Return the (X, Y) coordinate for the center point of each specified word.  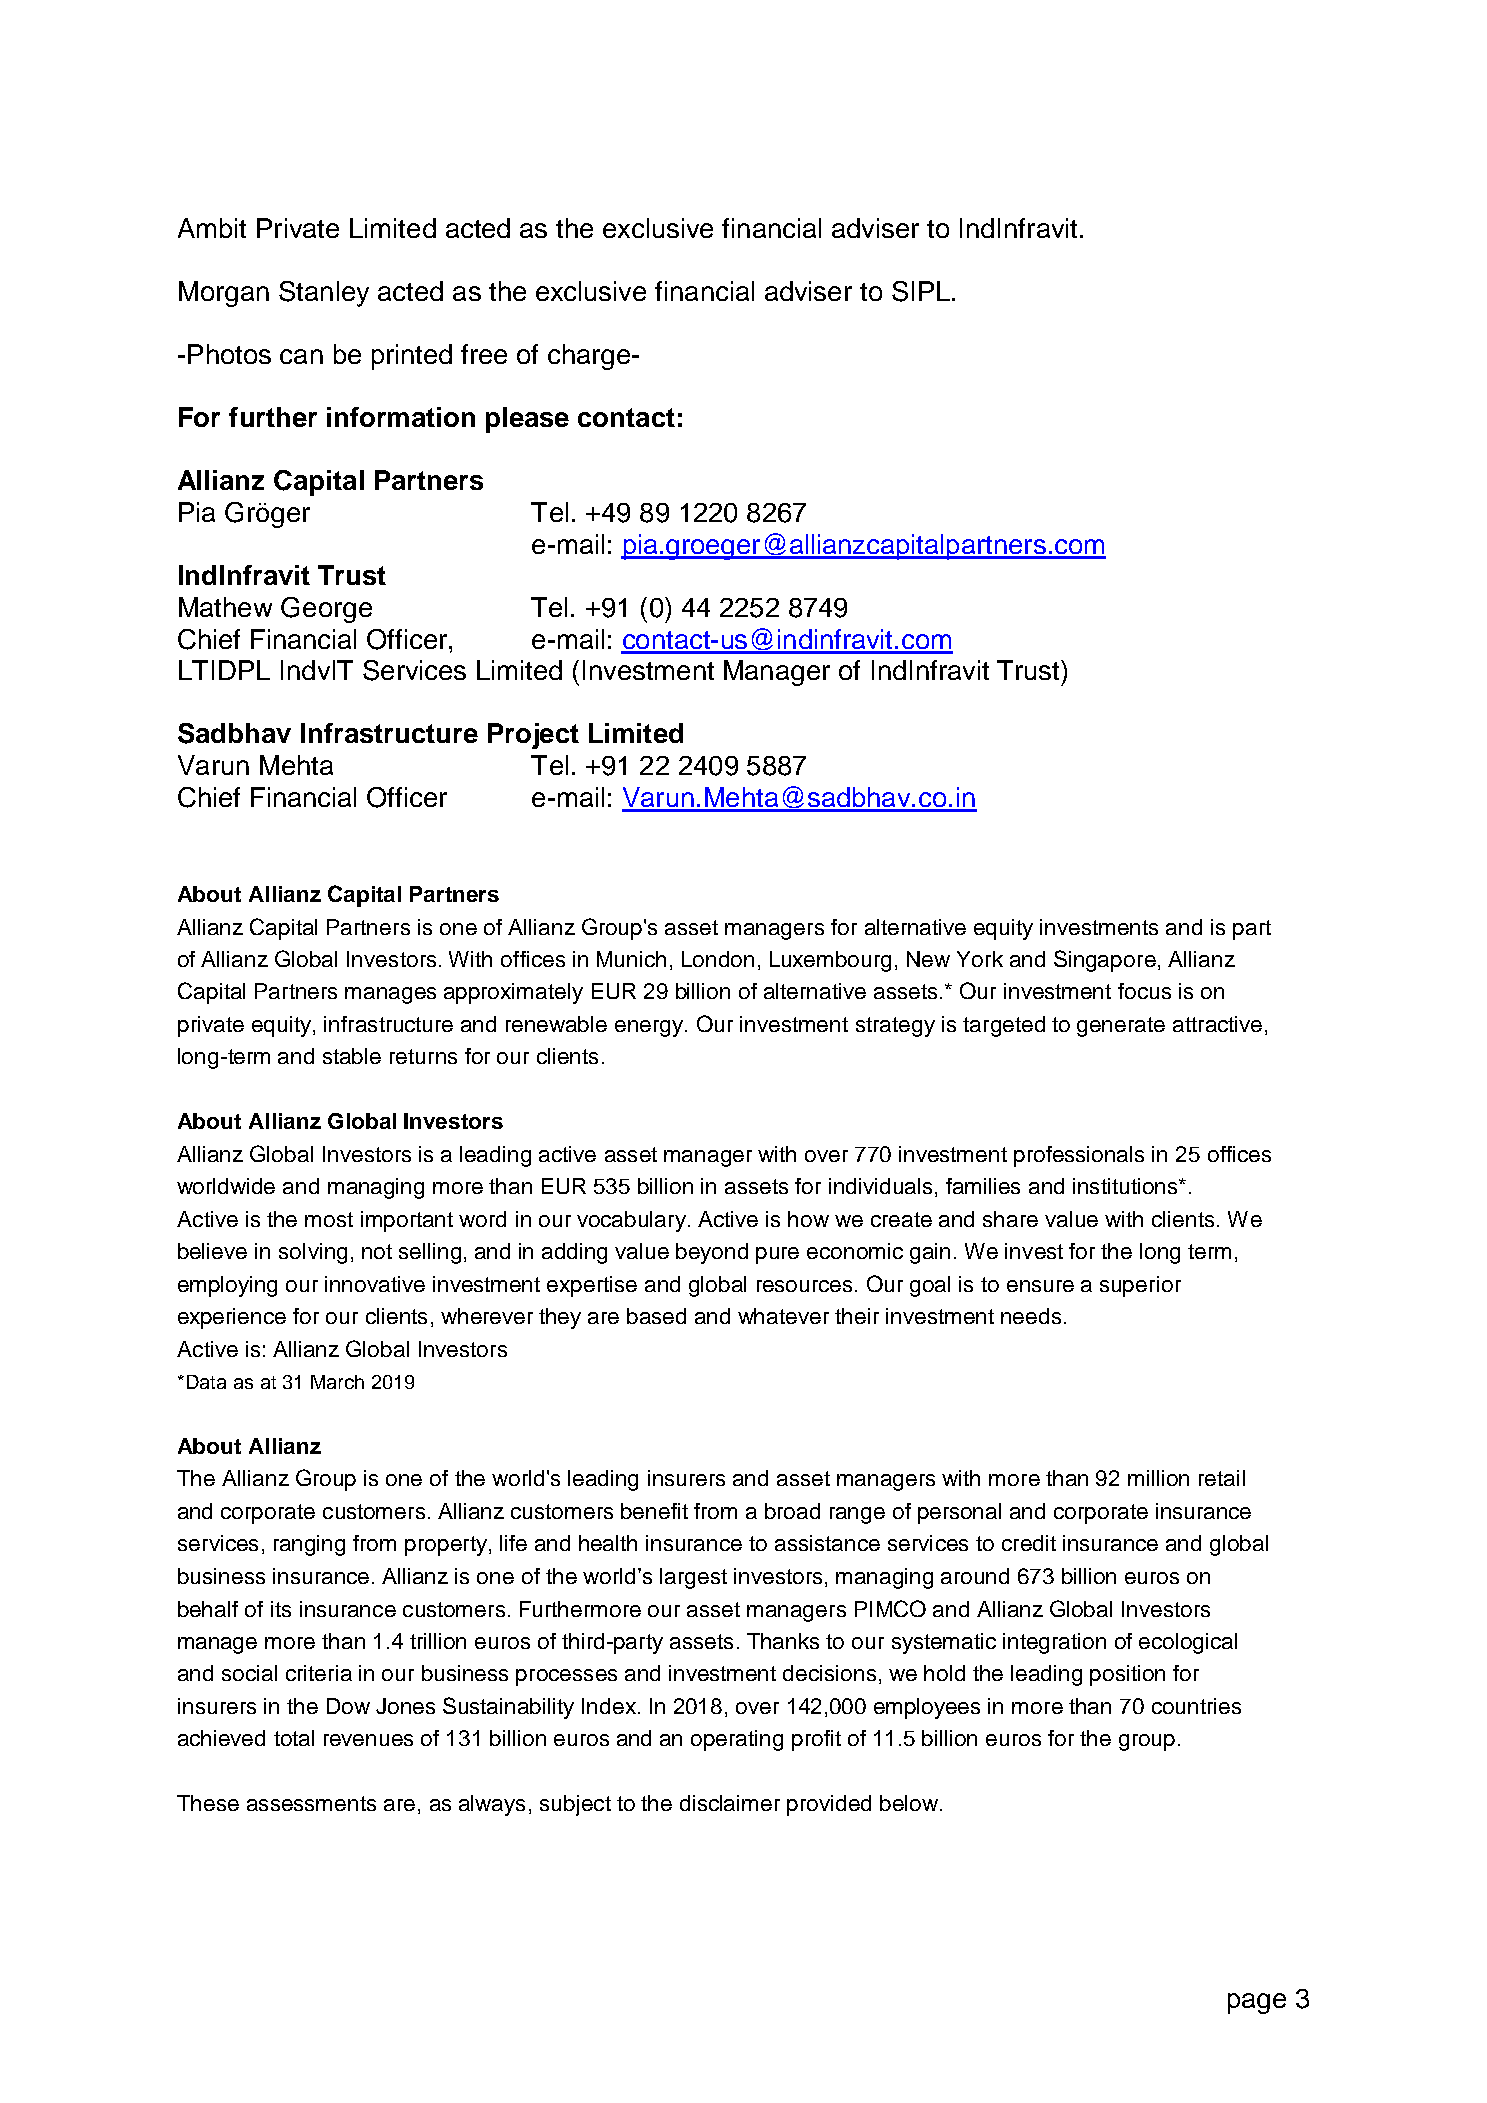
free (484, 354)
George (326, 610)
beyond (712, 1253)
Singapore (1105, 961)
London (718, 959)
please (527, 420)
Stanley (324, 294)
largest (693, 1578)
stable (352, 1056)
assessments (311, 1803)
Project (533, 736)
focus (1144, 991)
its (281, 1609)
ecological (1188, 1643)
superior (1140, 1286)
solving (313, 1253)
